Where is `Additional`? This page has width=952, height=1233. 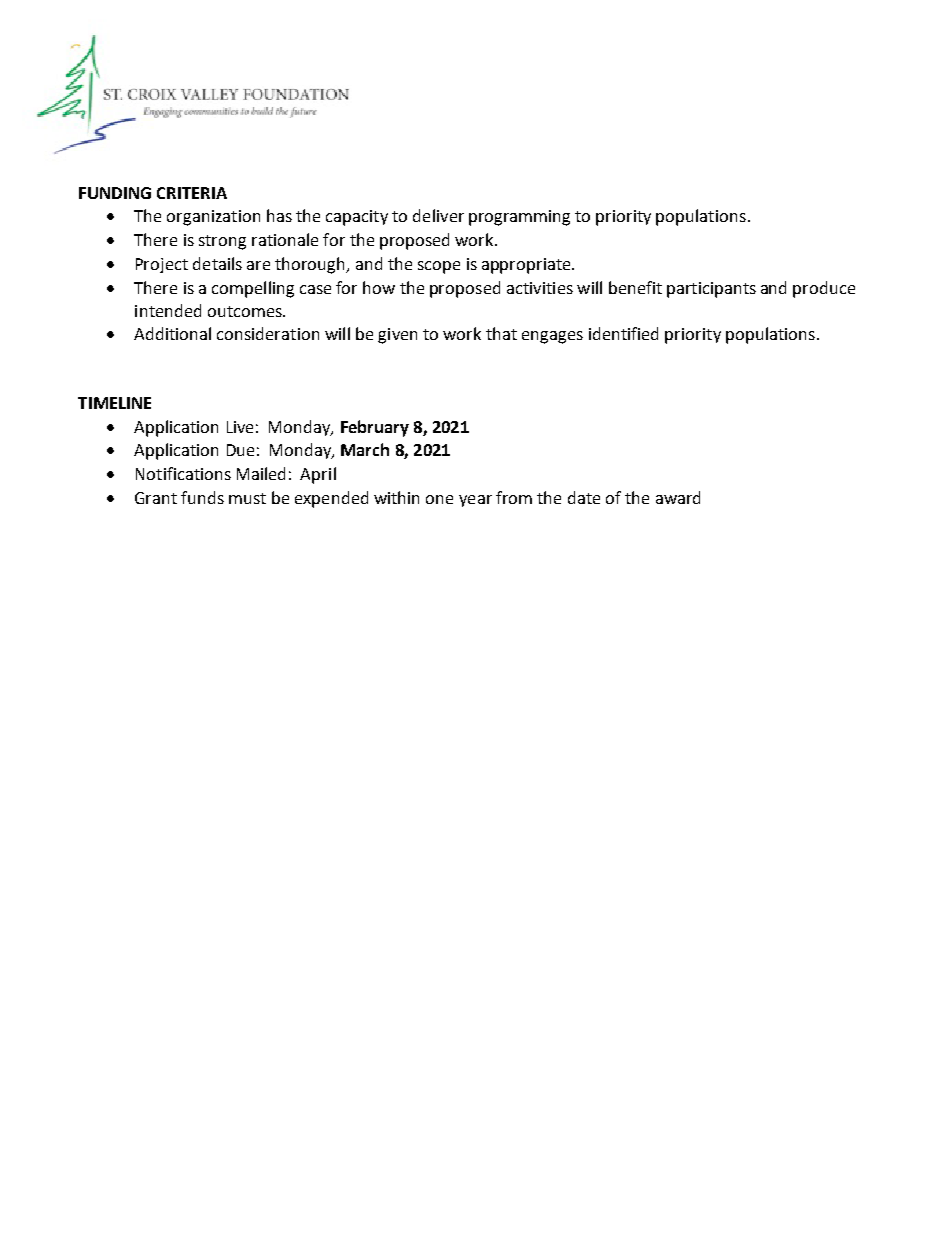 Additional is located at coordinates (172, 333).
